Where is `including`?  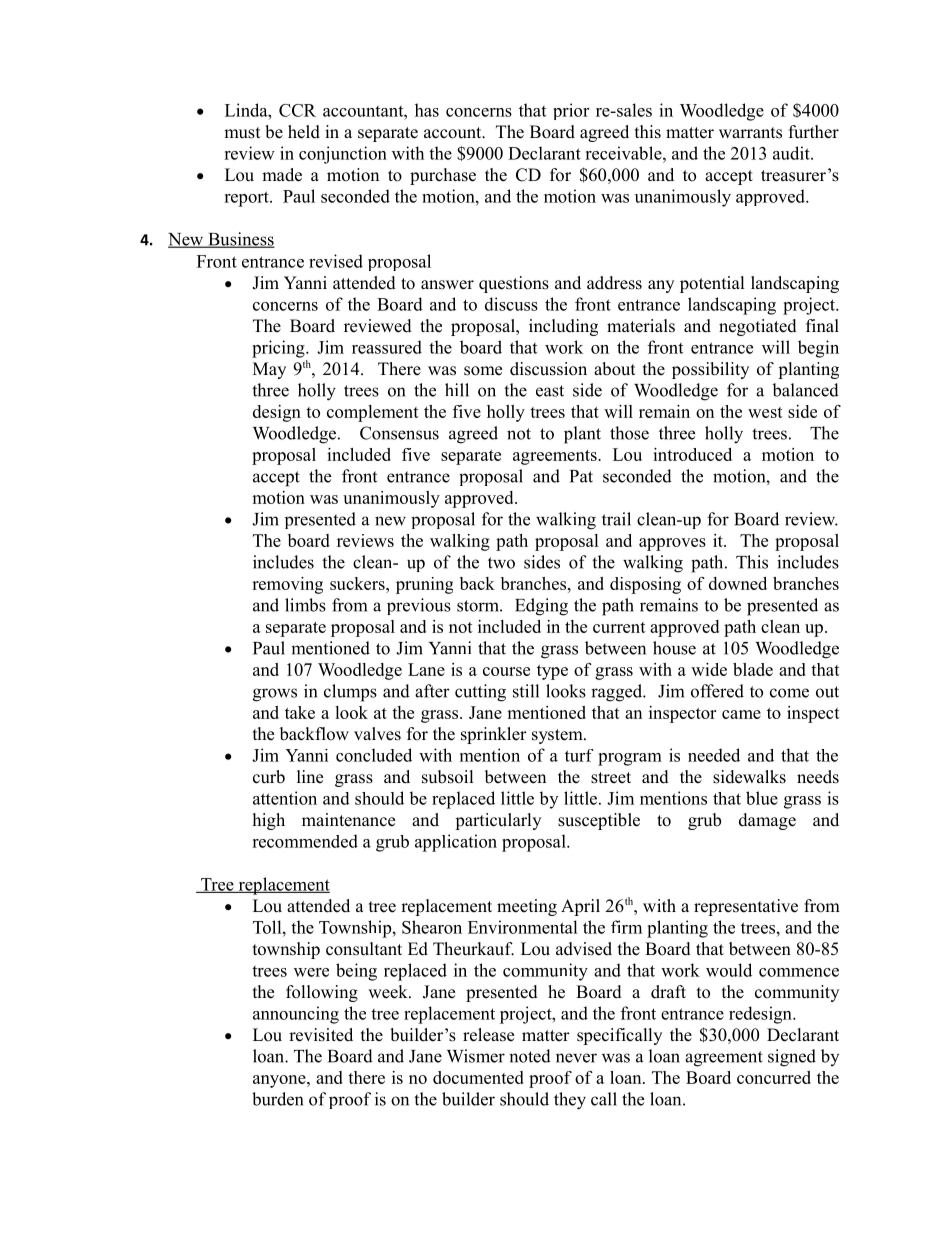 including is located at coordinates (563, 327).
